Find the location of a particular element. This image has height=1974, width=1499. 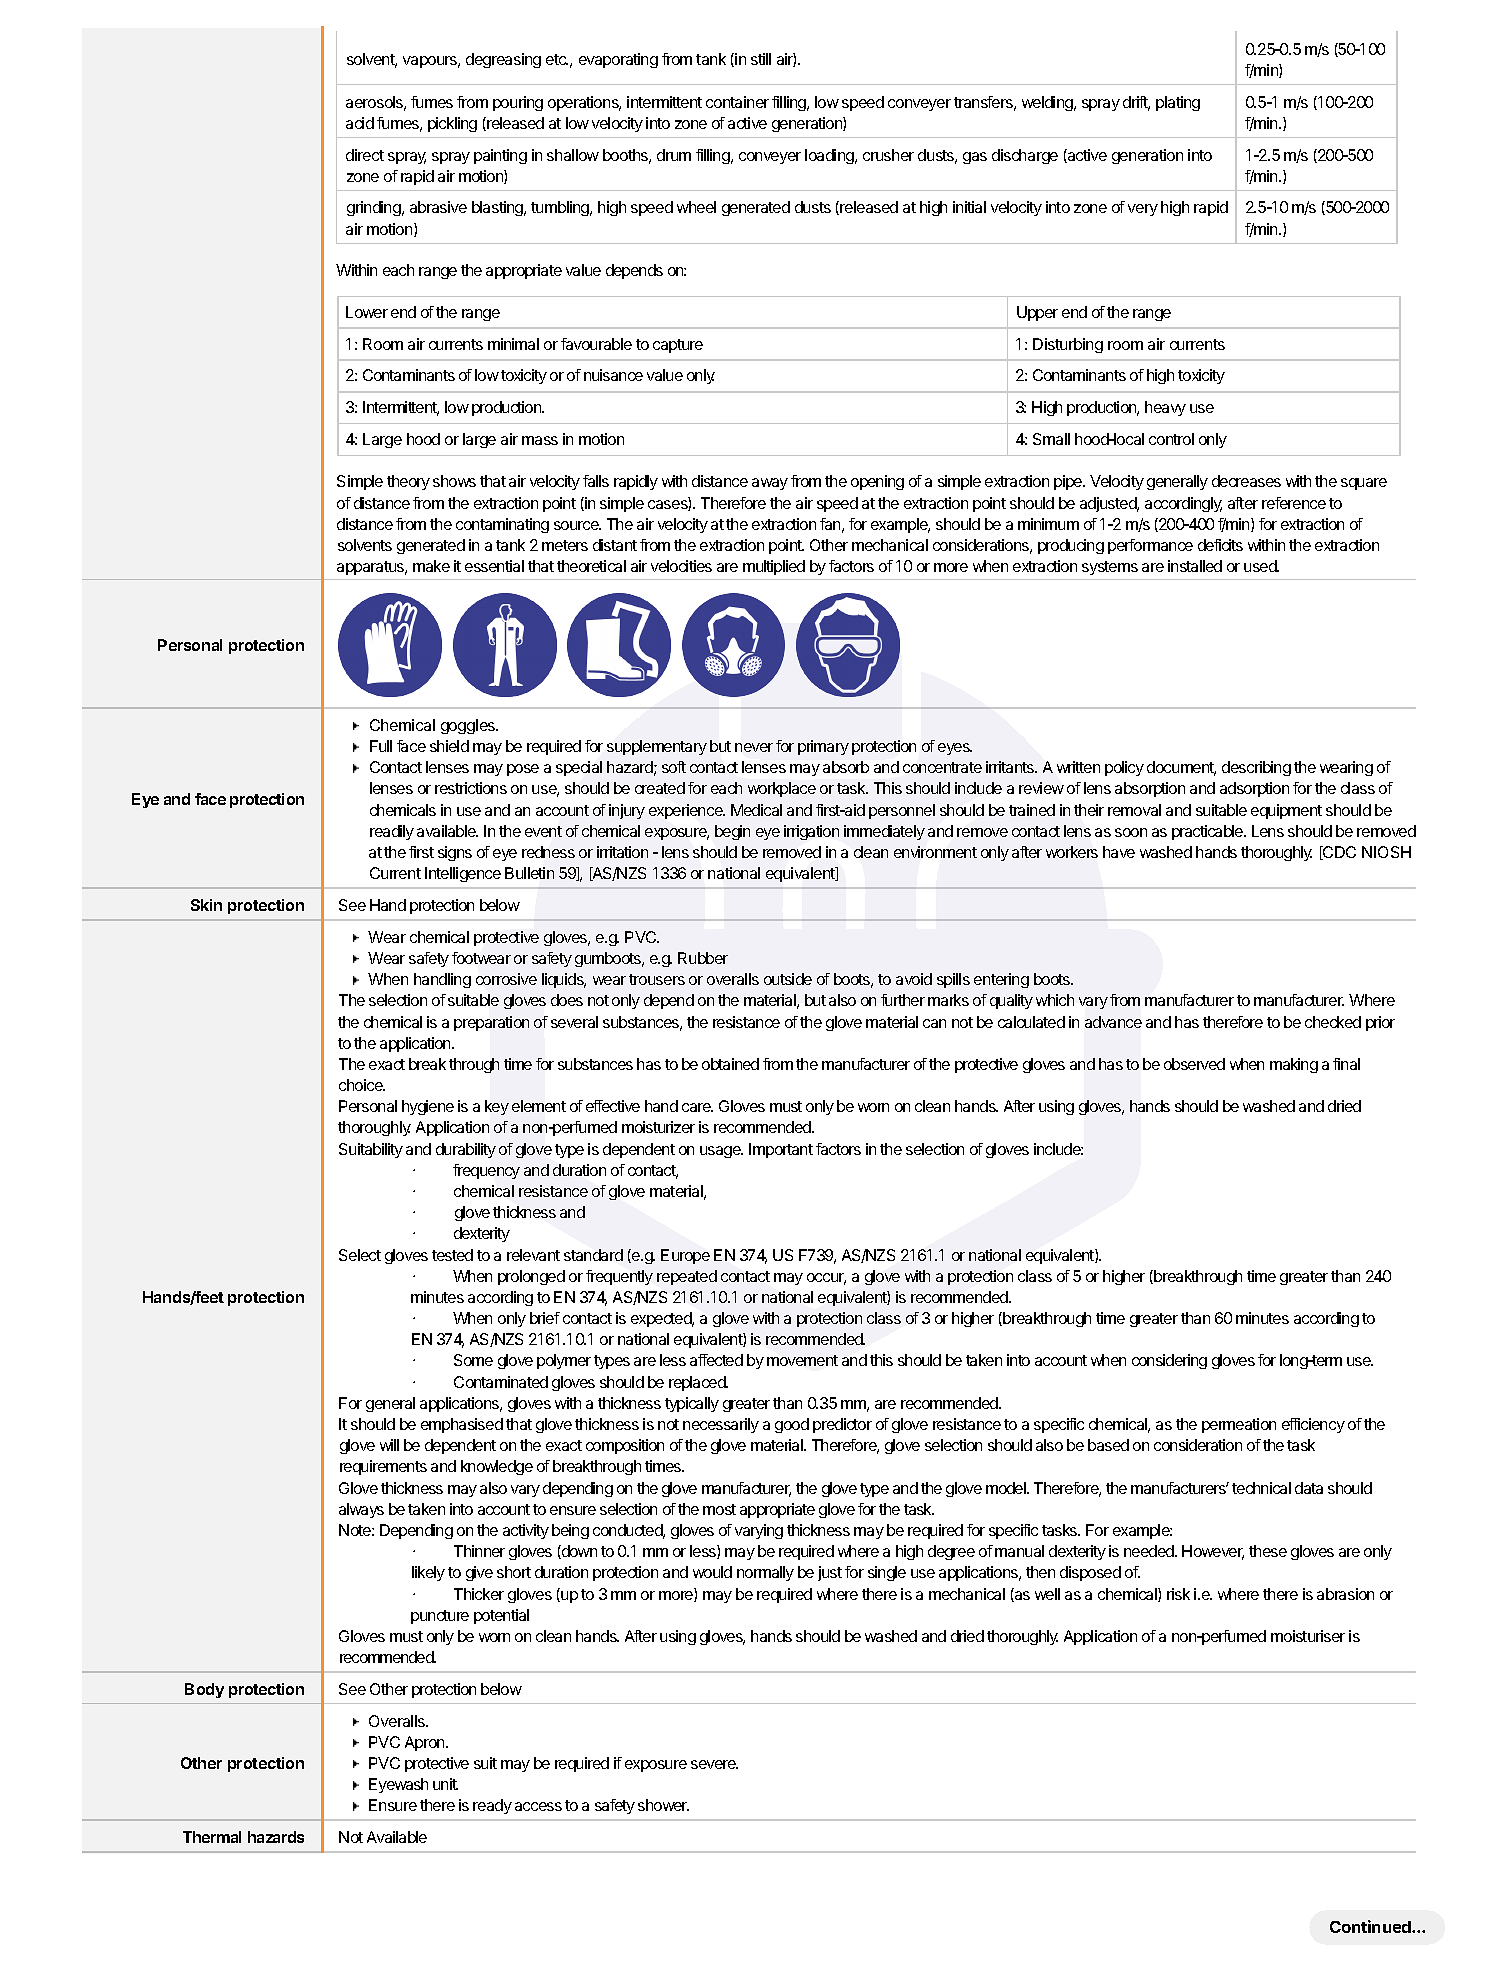

acid is located at coordinates (360, 123).
